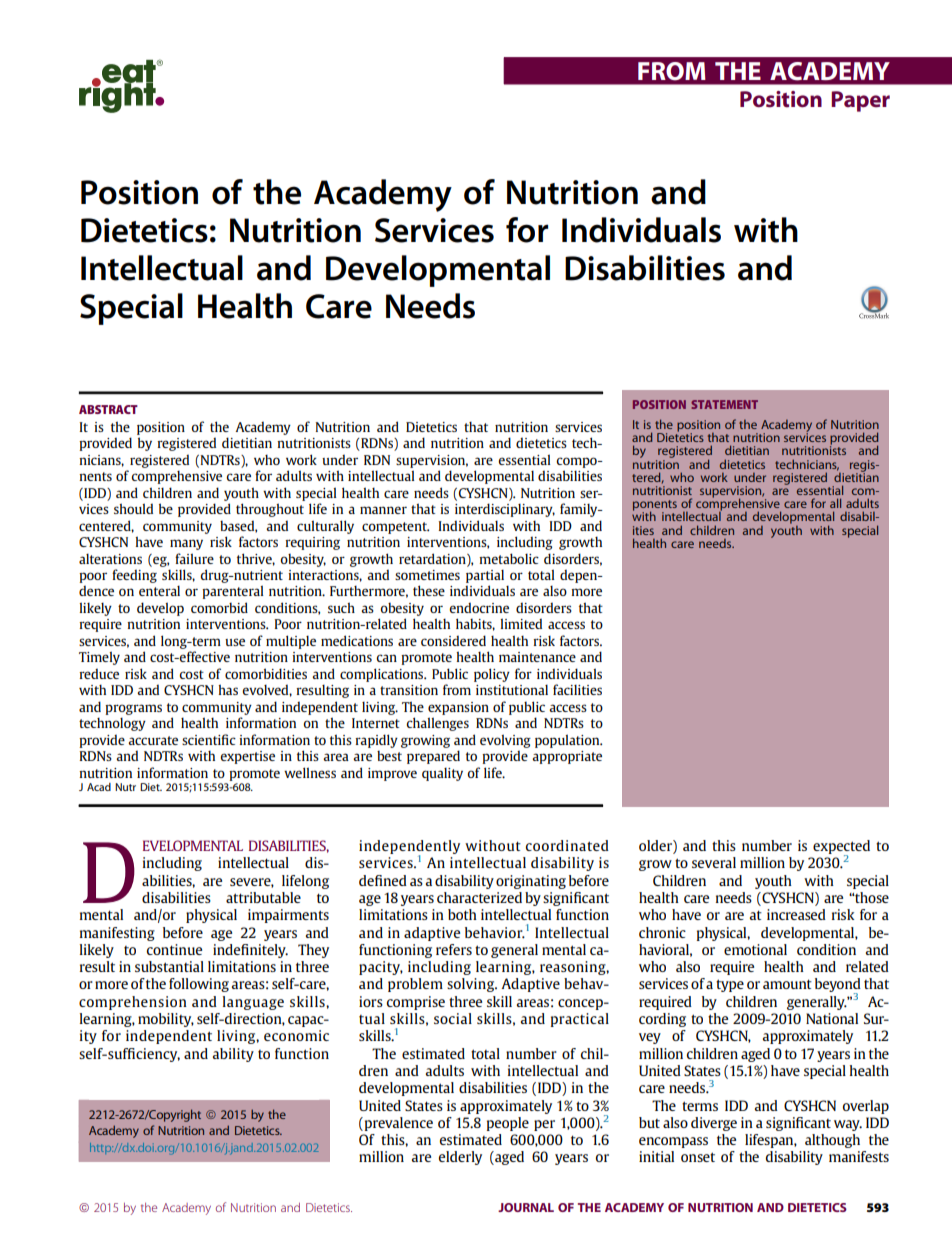  I want to click on ABSTRACT, so click(108, 409).
